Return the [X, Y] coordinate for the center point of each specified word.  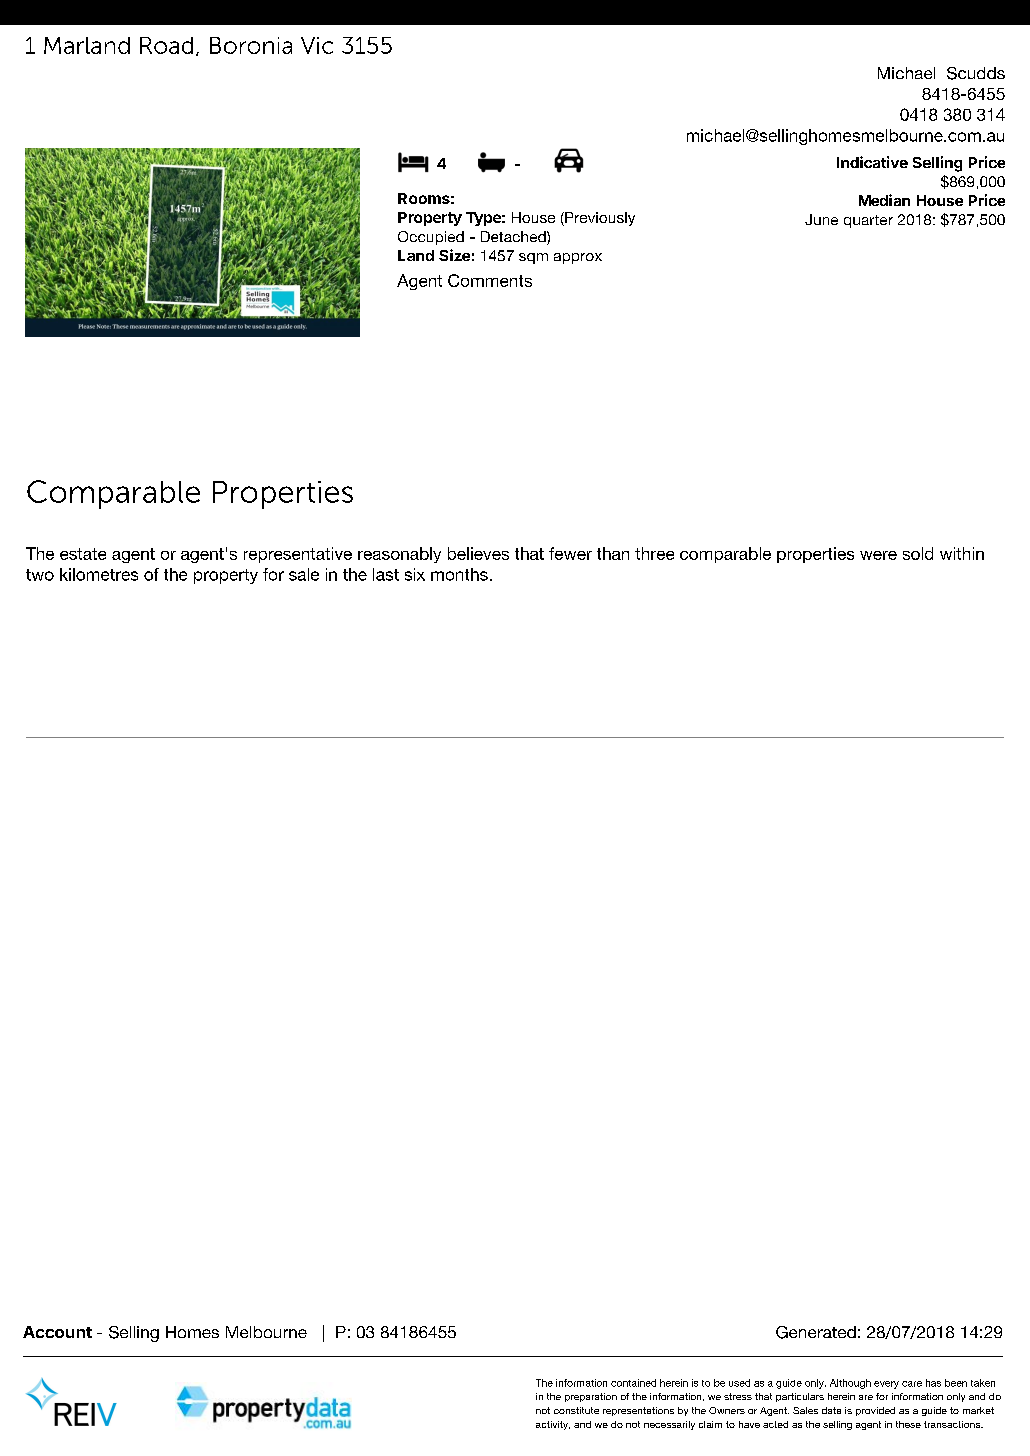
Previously [599, 219]
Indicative [872, 162]
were [878, 555]
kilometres [99, 574]
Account [57, 1332]
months [459, 574]
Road [166, 45]
